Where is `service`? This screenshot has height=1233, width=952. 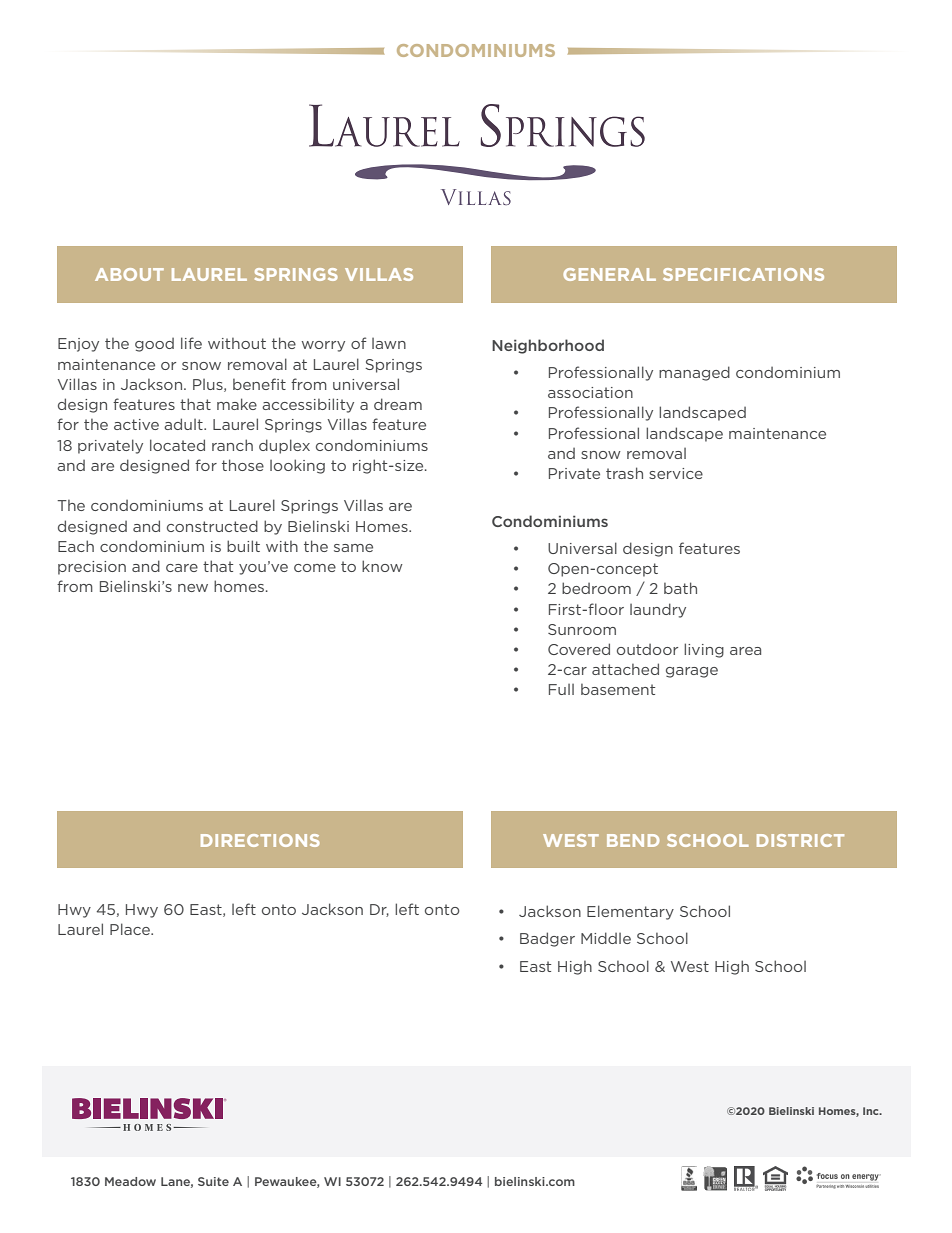
service is located at coordinates (676, 473).
